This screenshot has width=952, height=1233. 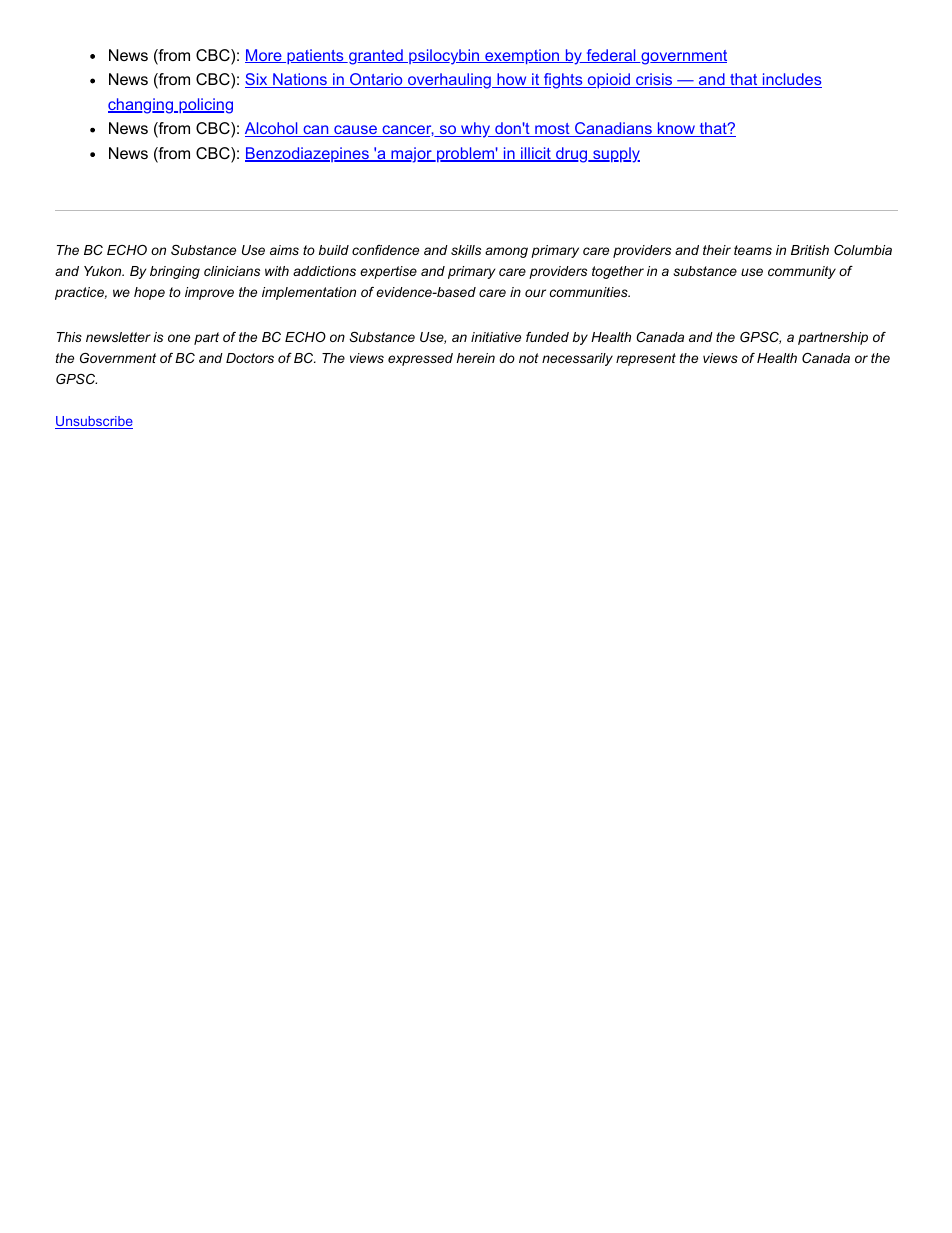 What do you see at coordinates (411, 155) in the screenshot?
I see `major` at bounding box center [411, 155].
